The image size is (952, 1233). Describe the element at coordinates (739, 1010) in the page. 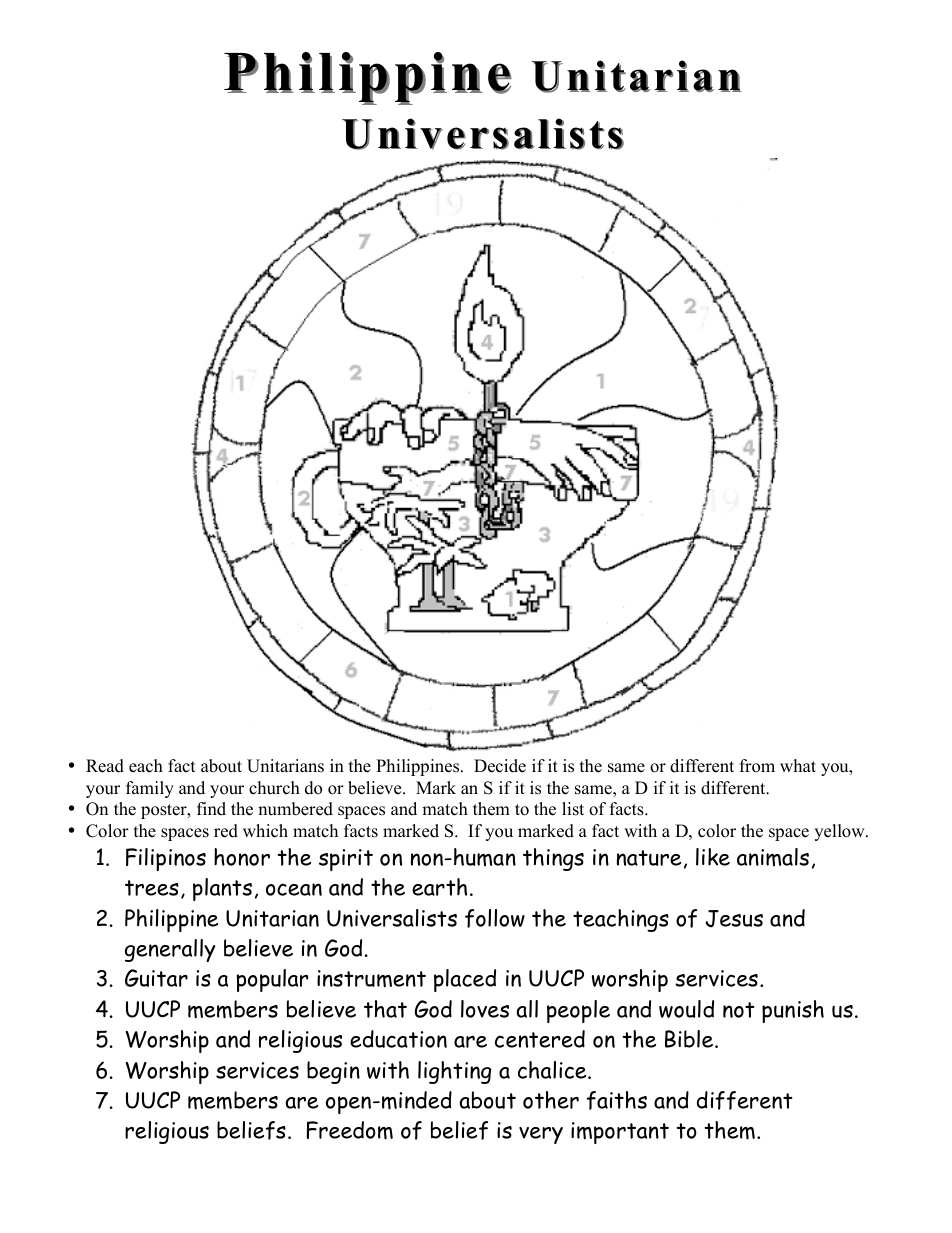

I see `not` at that location.
